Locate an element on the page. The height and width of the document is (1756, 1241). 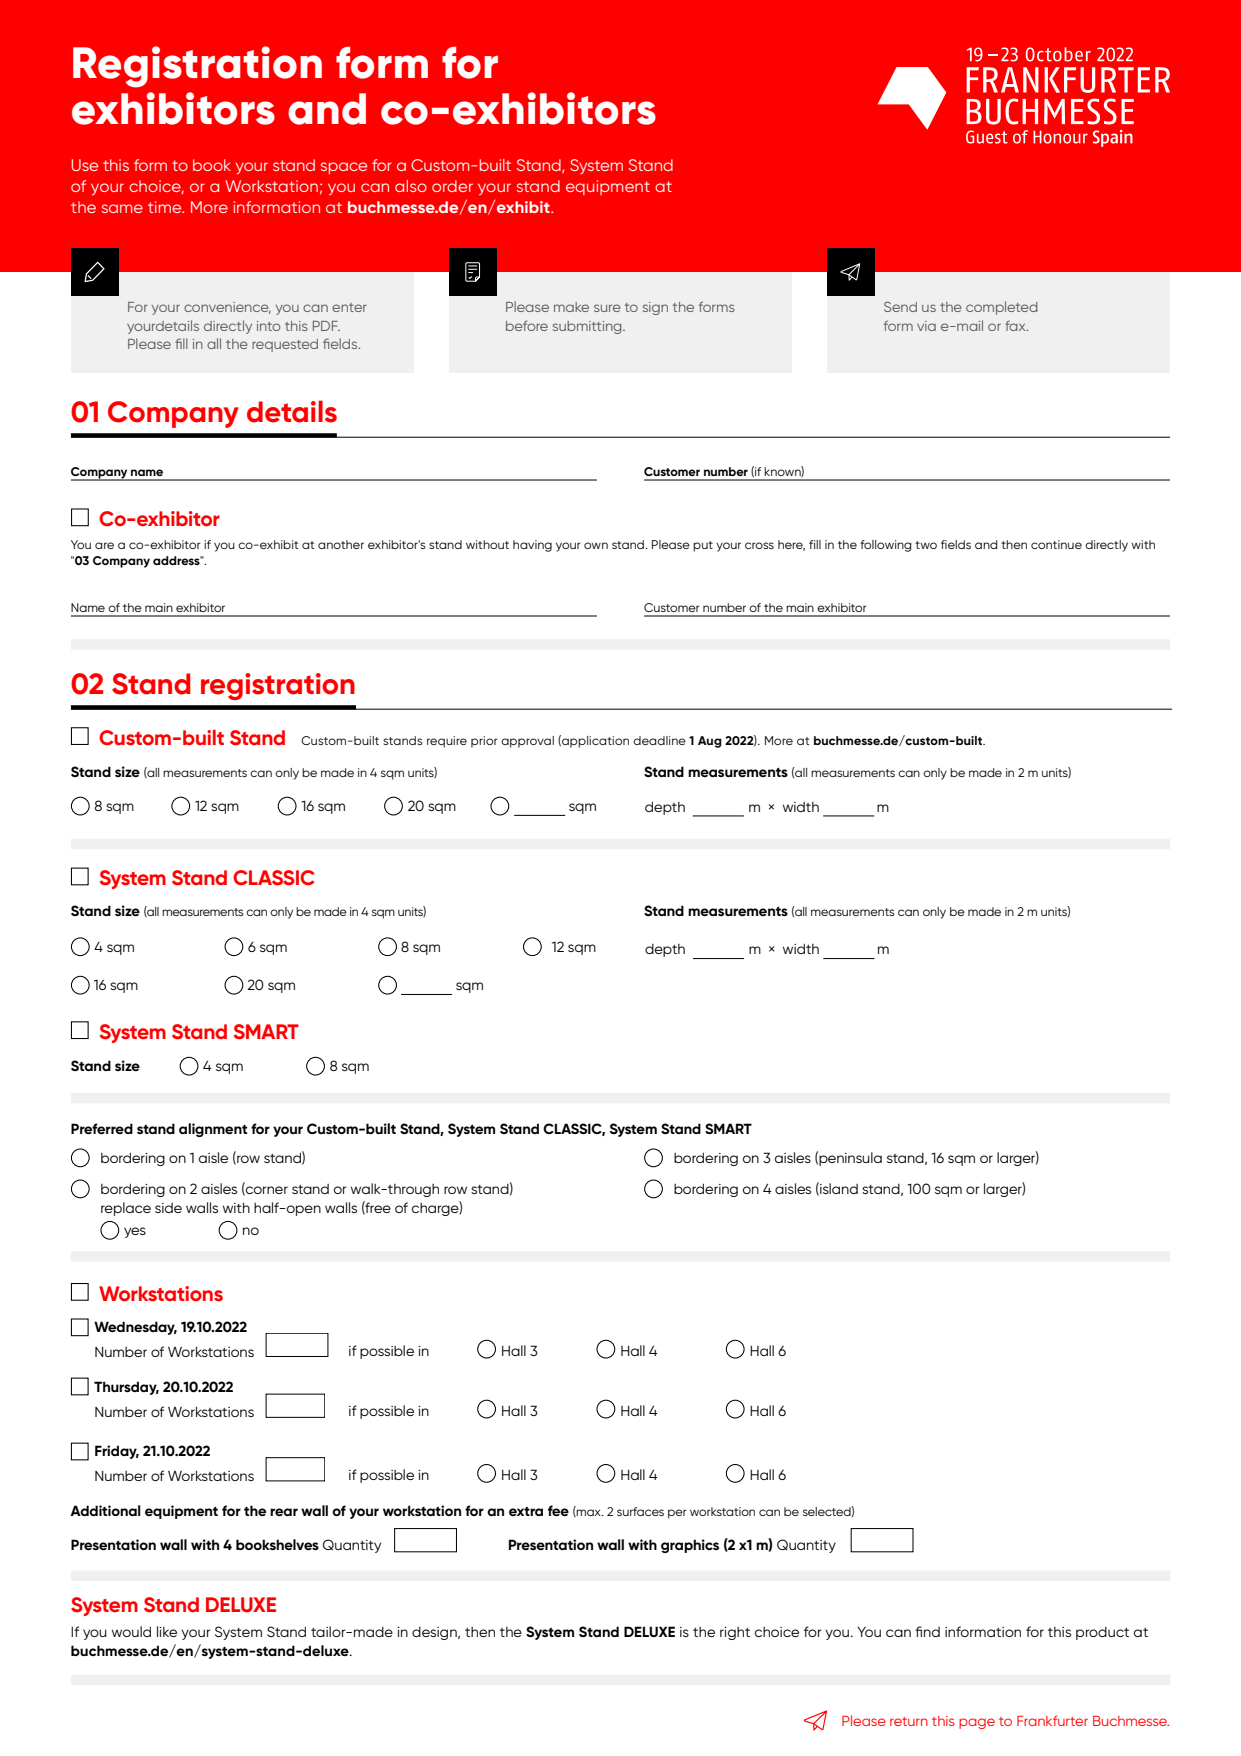
like is located at coordinates (167, 1631).
